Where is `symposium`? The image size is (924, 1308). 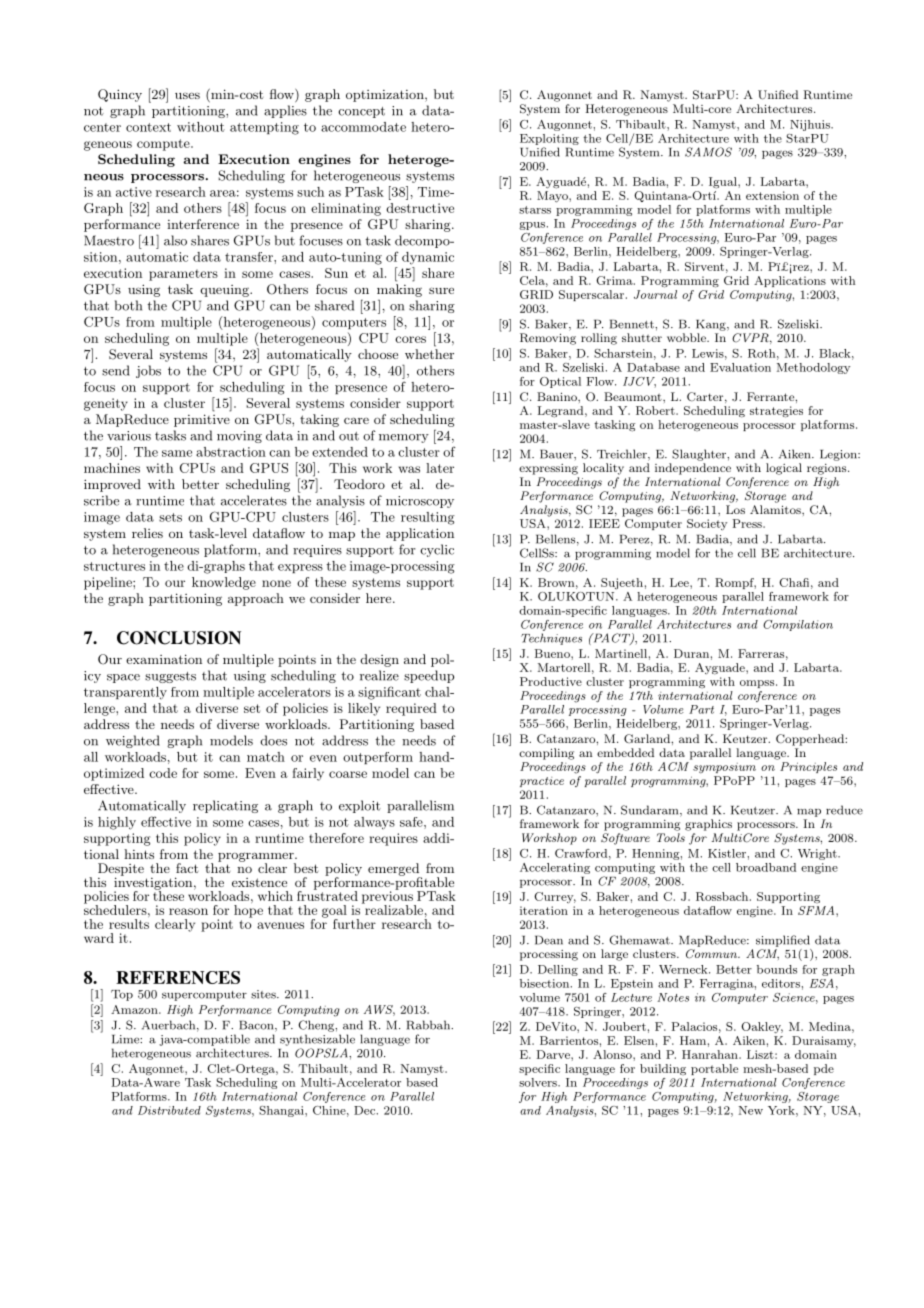 symposium is located at coordinates (724, 768).
